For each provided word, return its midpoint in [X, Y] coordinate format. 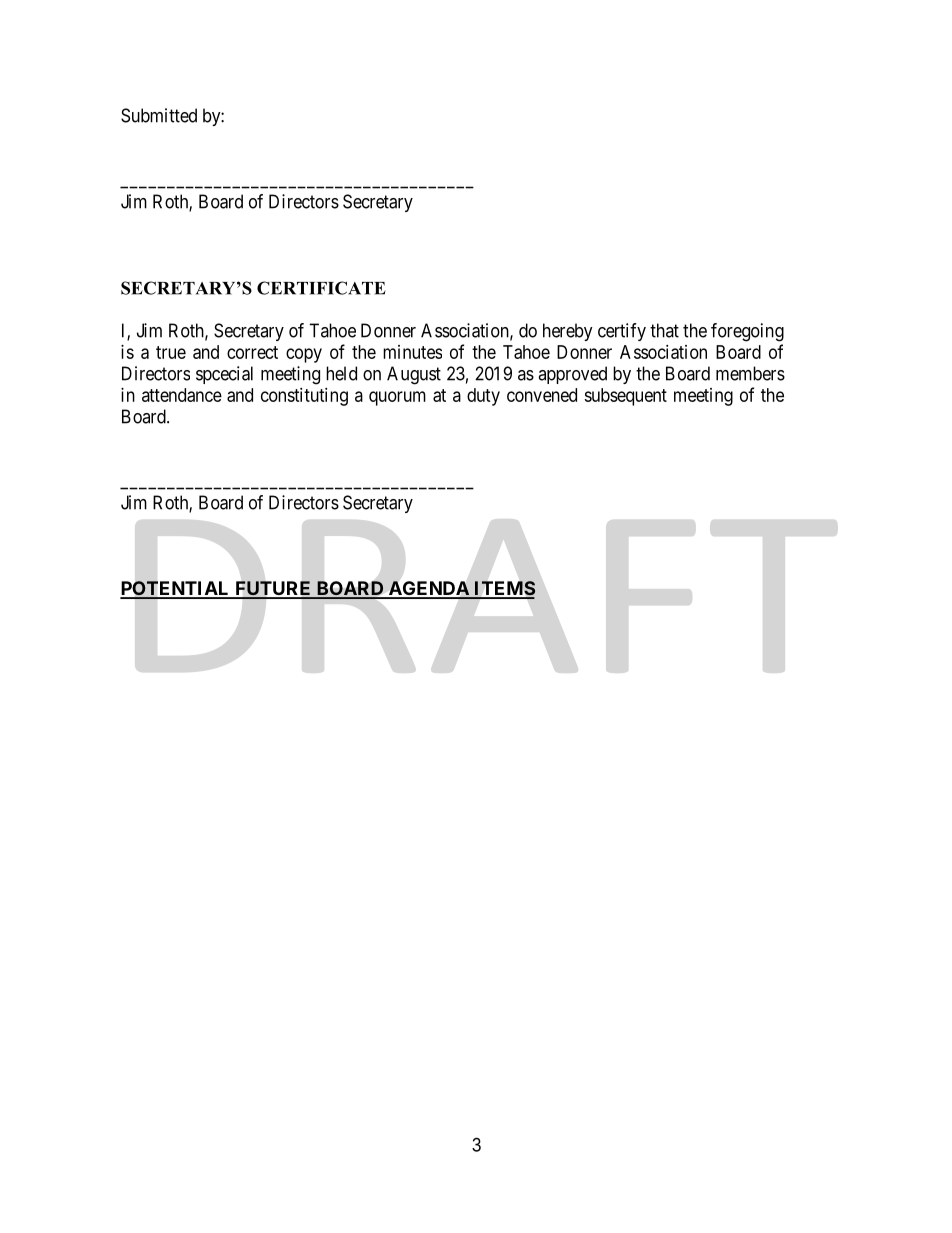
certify [622, 332]
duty [483, 397]
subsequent [625, 397]
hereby [568, 332]
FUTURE [273, 589]
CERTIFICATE [321, 288]
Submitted [159, 115]
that [664, 330]
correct [252, 352]
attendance [182, 395]
